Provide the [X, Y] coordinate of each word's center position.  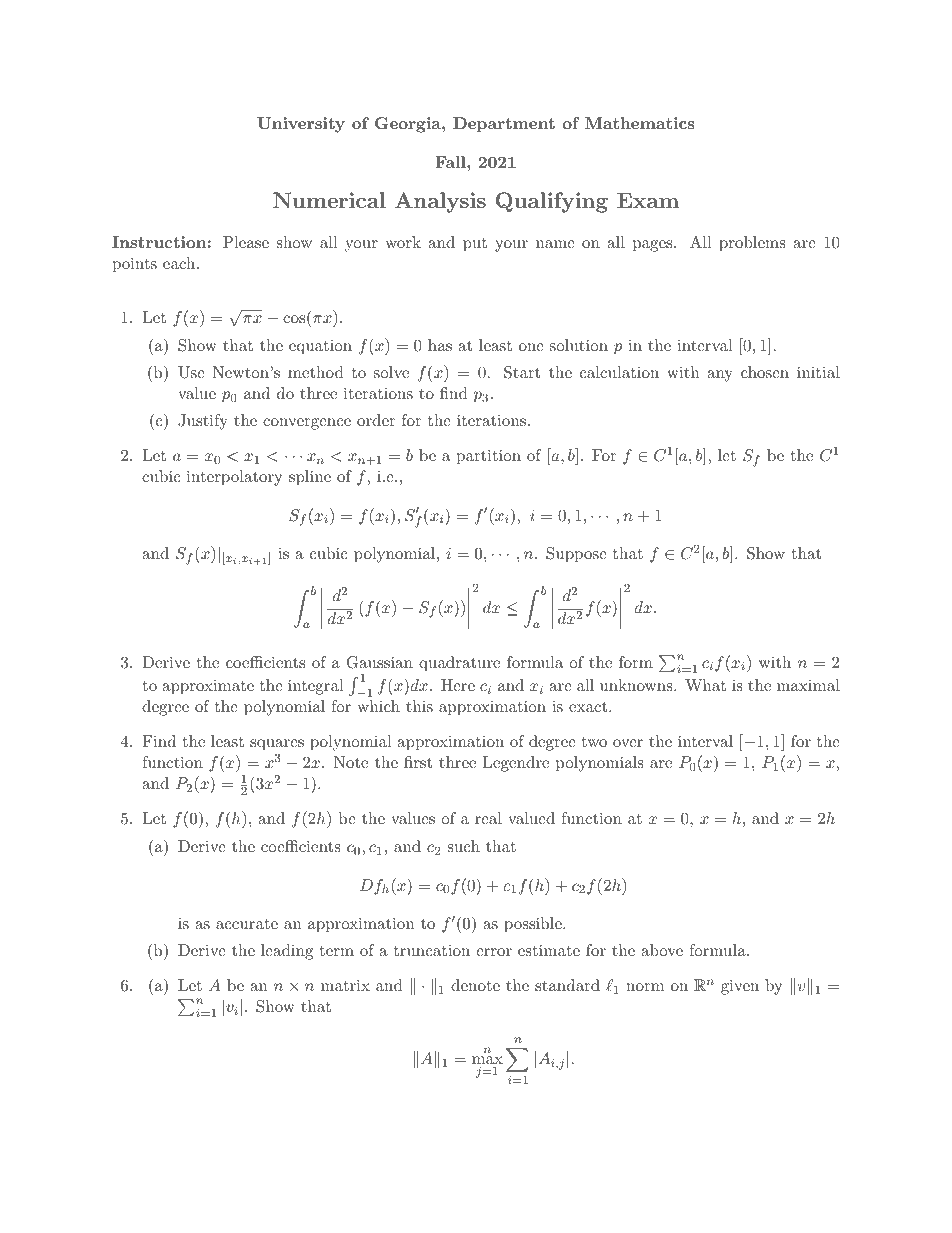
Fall [451, 162]
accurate [247, 923]
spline [310, 478]
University [301, 125]
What [705, 685]
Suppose [576, 555]
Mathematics [640, 123]
